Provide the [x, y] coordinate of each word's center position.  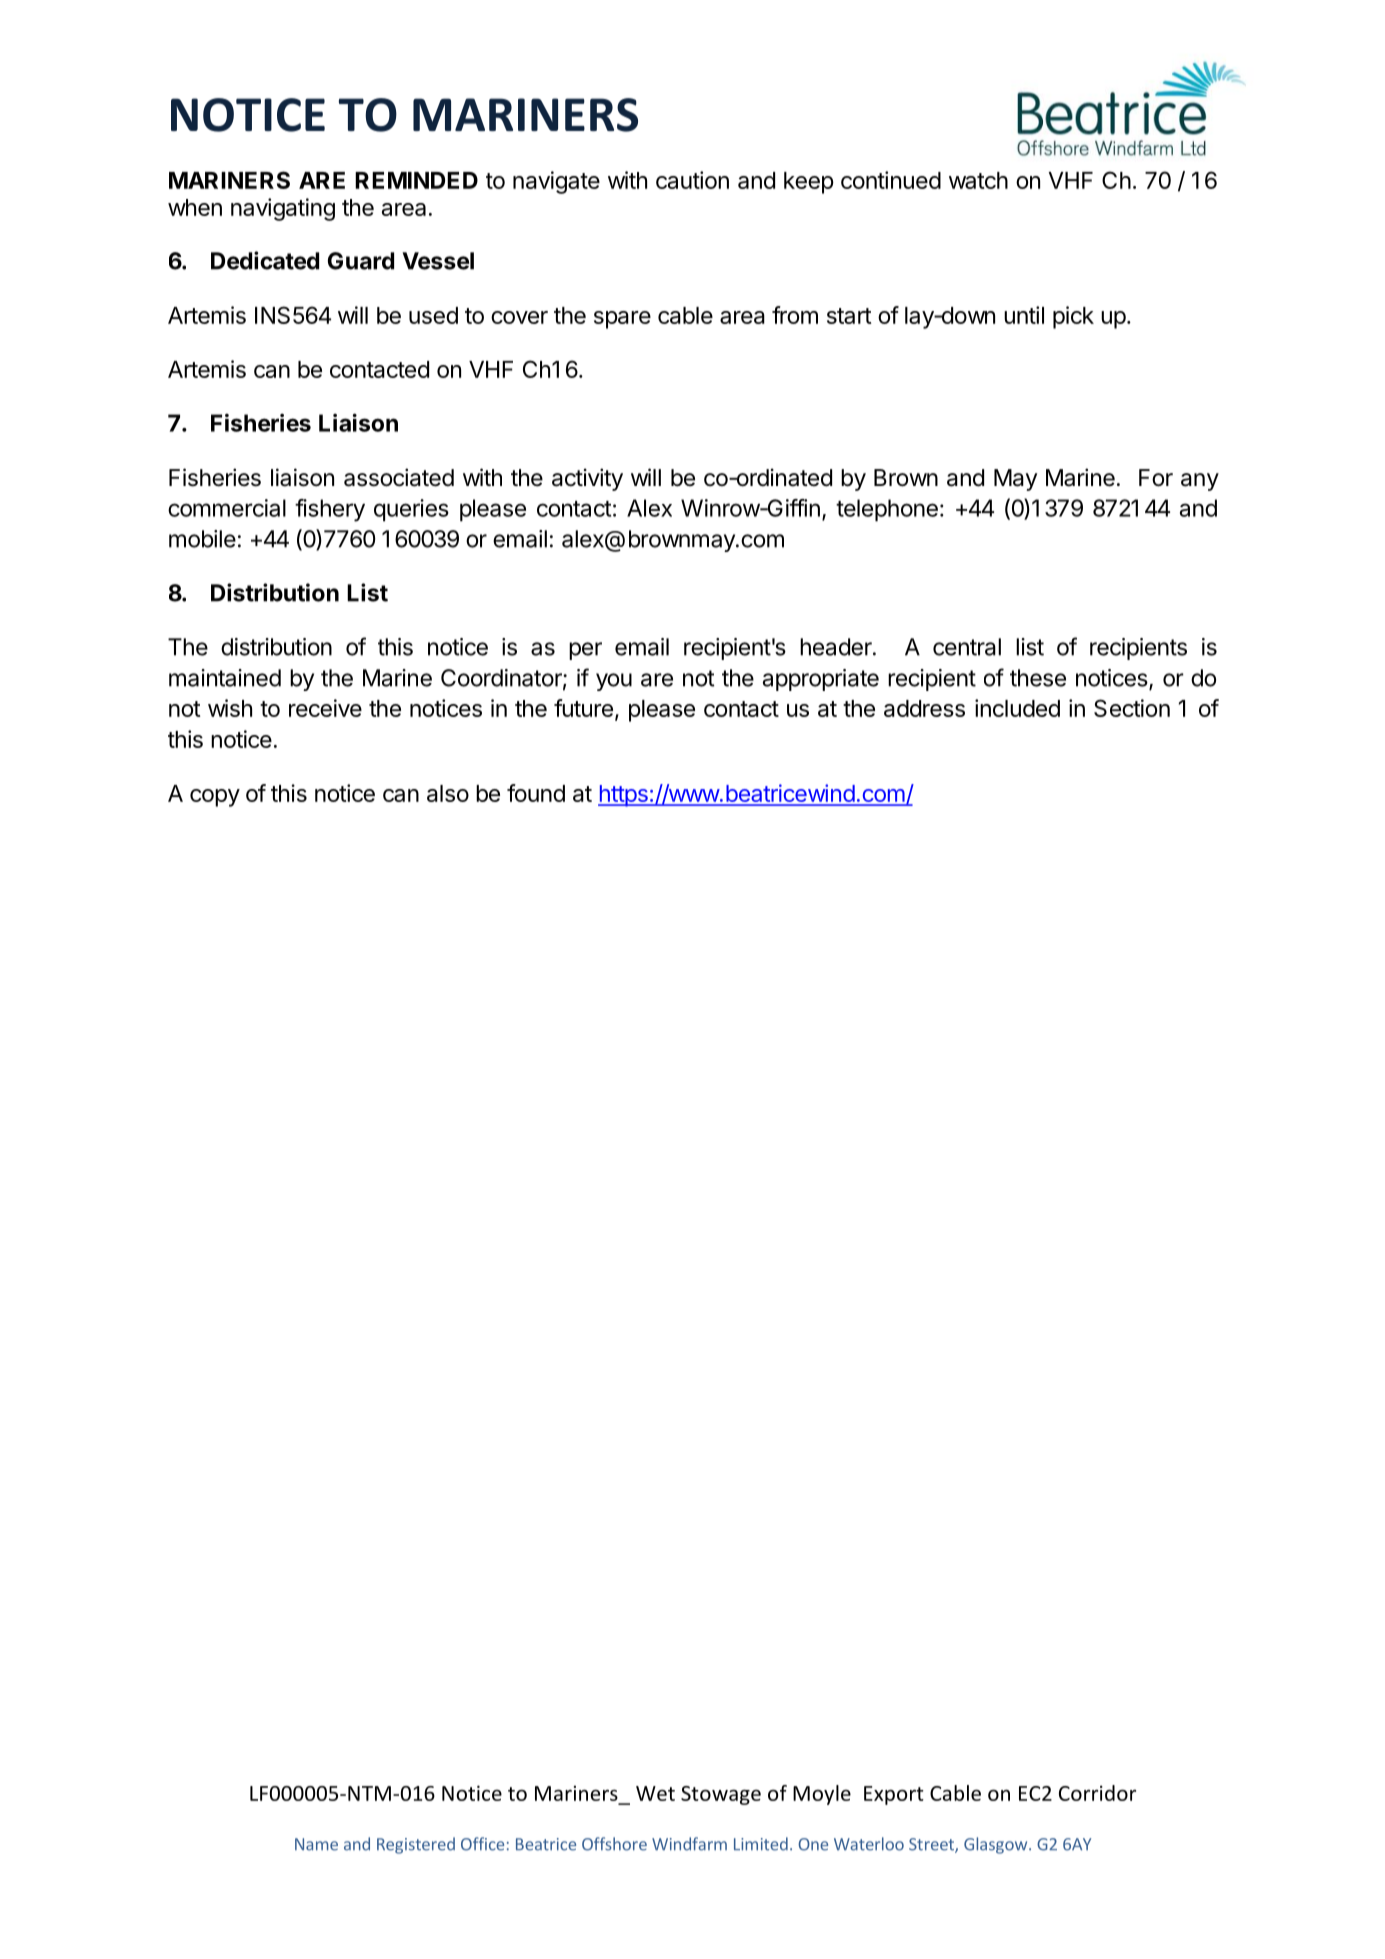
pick [1073, 317]
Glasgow [997, 1845]
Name [316, 1844]
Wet [655, 1793]
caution [692, 180]
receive [325, 708]
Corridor [1097, 1793]
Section [1132, 708]
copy [215, 798]
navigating [283, 209]
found [536, 793]
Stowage [721, 1795]
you [614, 682]
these [1038, 678]
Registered [416, 1845]
